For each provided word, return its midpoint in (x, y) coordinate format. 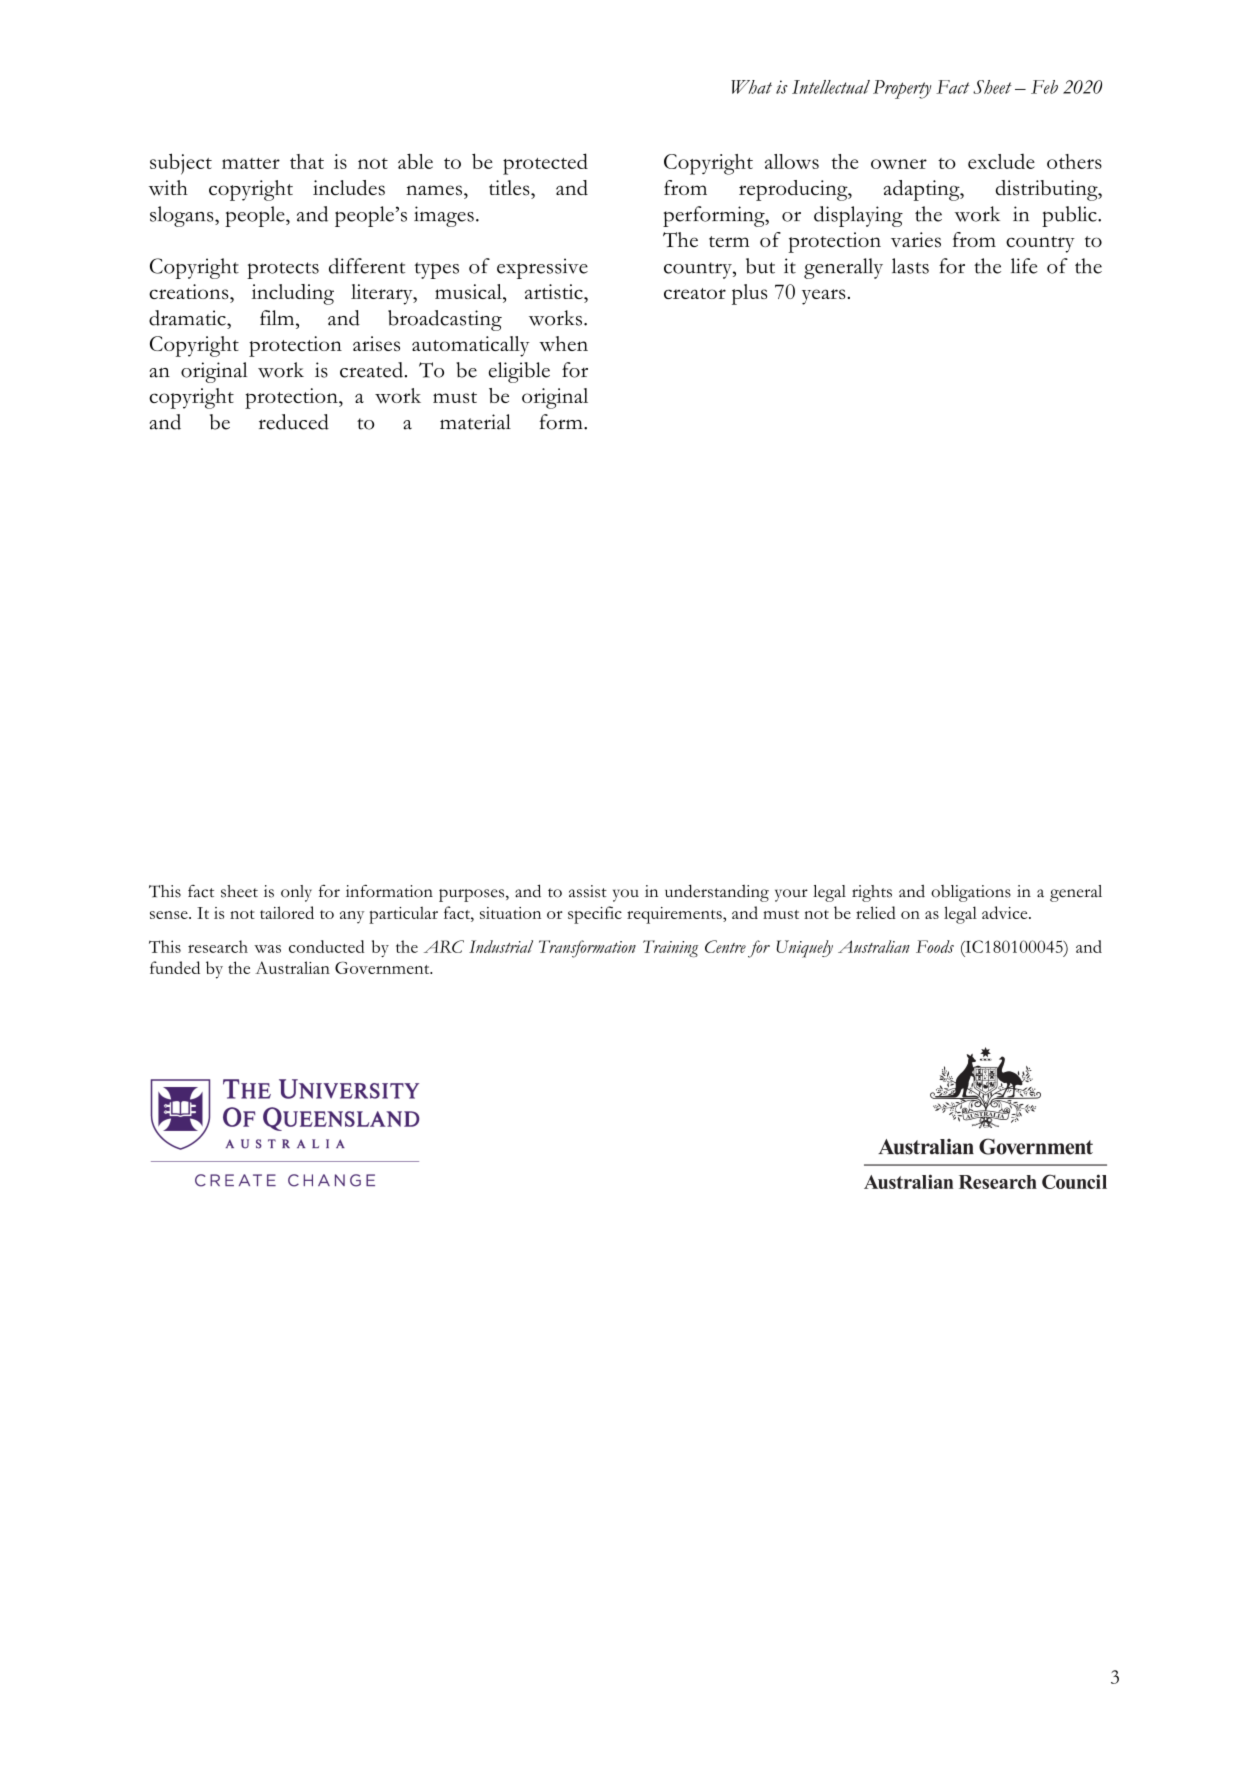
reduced (294, 422)
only (296, 893)
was (267, 949)
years (824, 297)
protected (545, 164)
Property (902, 89)
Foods (935, 946)
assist (588, 891)
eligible (519, 372)
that (307, 161)
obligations (971, 893)
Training (670, 948)
